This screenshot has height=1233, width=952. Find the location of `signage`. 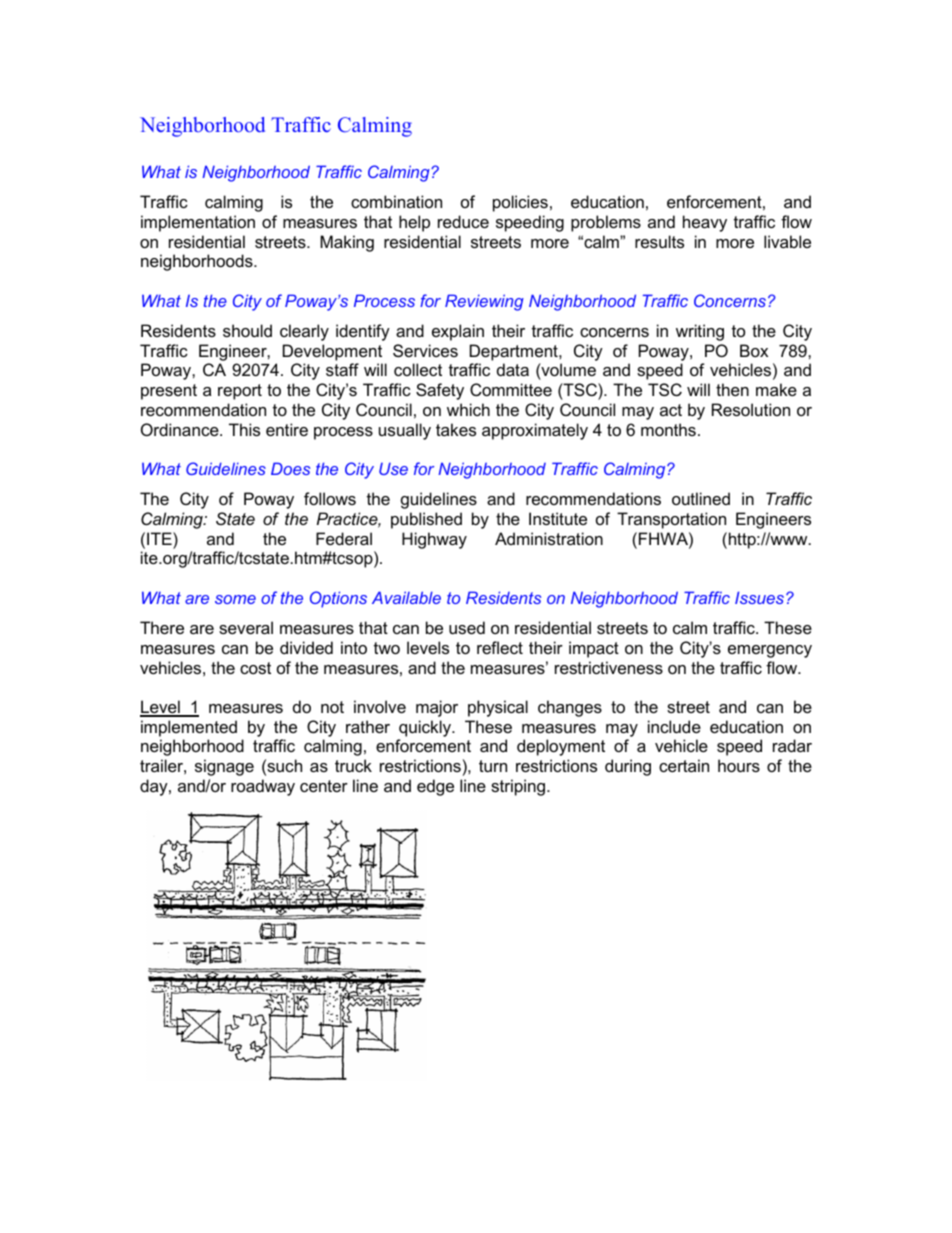

signage is located at coordinates (224, 767).
